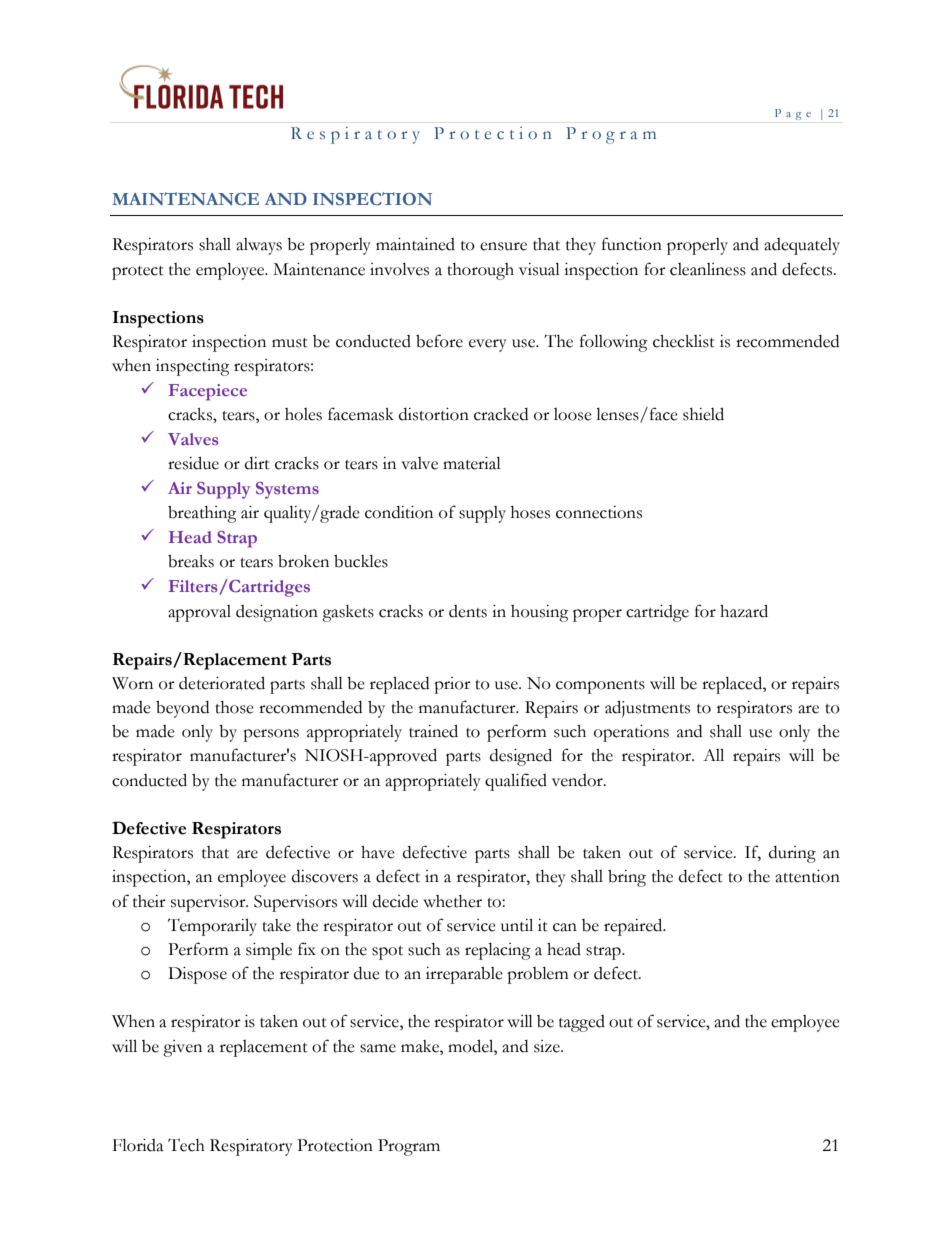  I want to click on hazard, so click(744, 611).
